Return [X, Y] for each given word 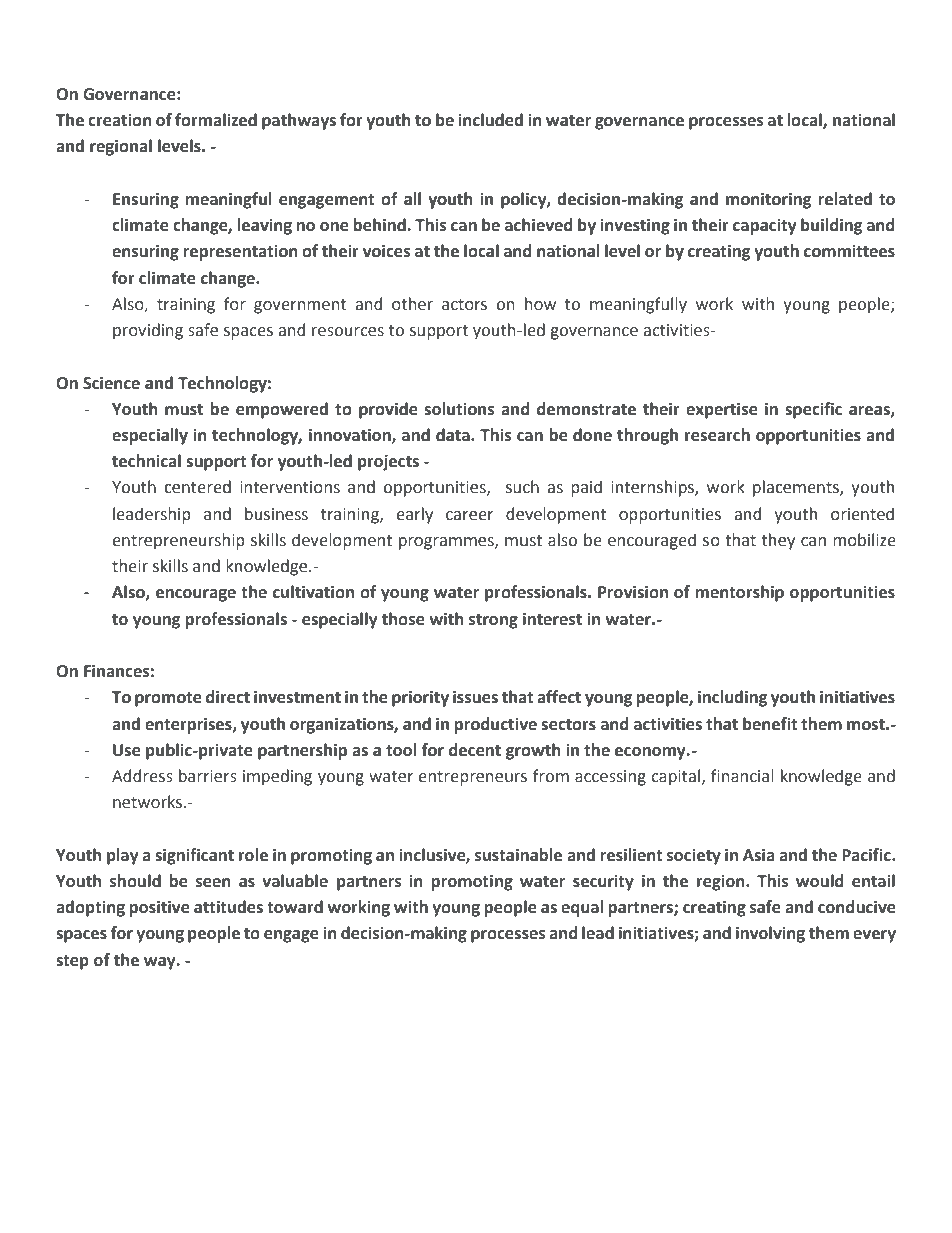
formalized [216, 120]
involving [770, 934]
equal [582, 908]
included [490, 120]
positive [159, 908]
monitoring [768, 200]
